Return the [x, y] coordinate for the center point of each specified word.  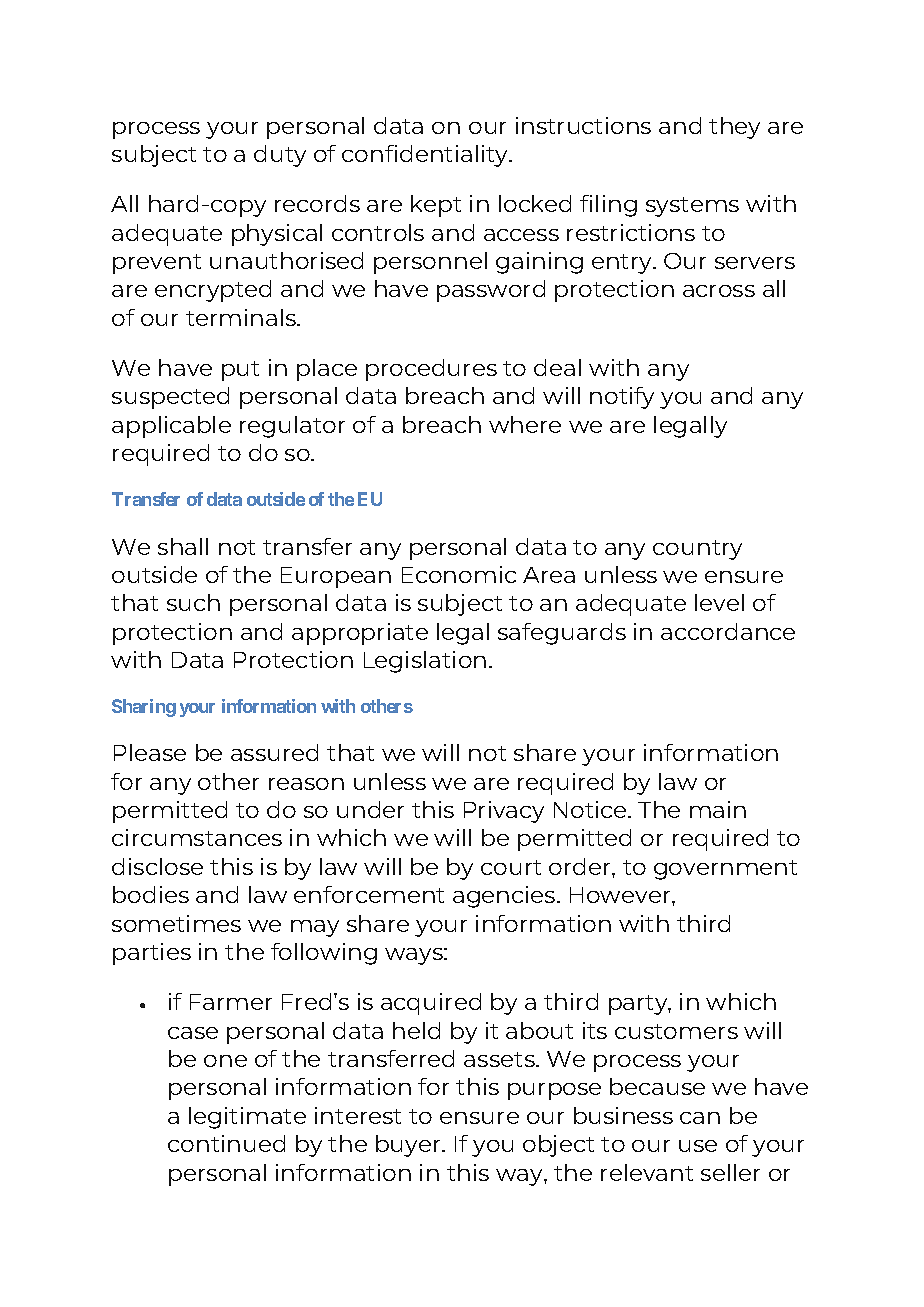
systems [692, 207]
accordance [728, 631]
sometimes [176, 923]
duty [280, 156]
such [193, 602]
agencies [505, 897]
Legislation [425, 662]
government [725, 870]
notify [622, 398]
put [240, 371]
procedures [431, 370]
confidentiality [426, 156]
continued [226, 1143]
